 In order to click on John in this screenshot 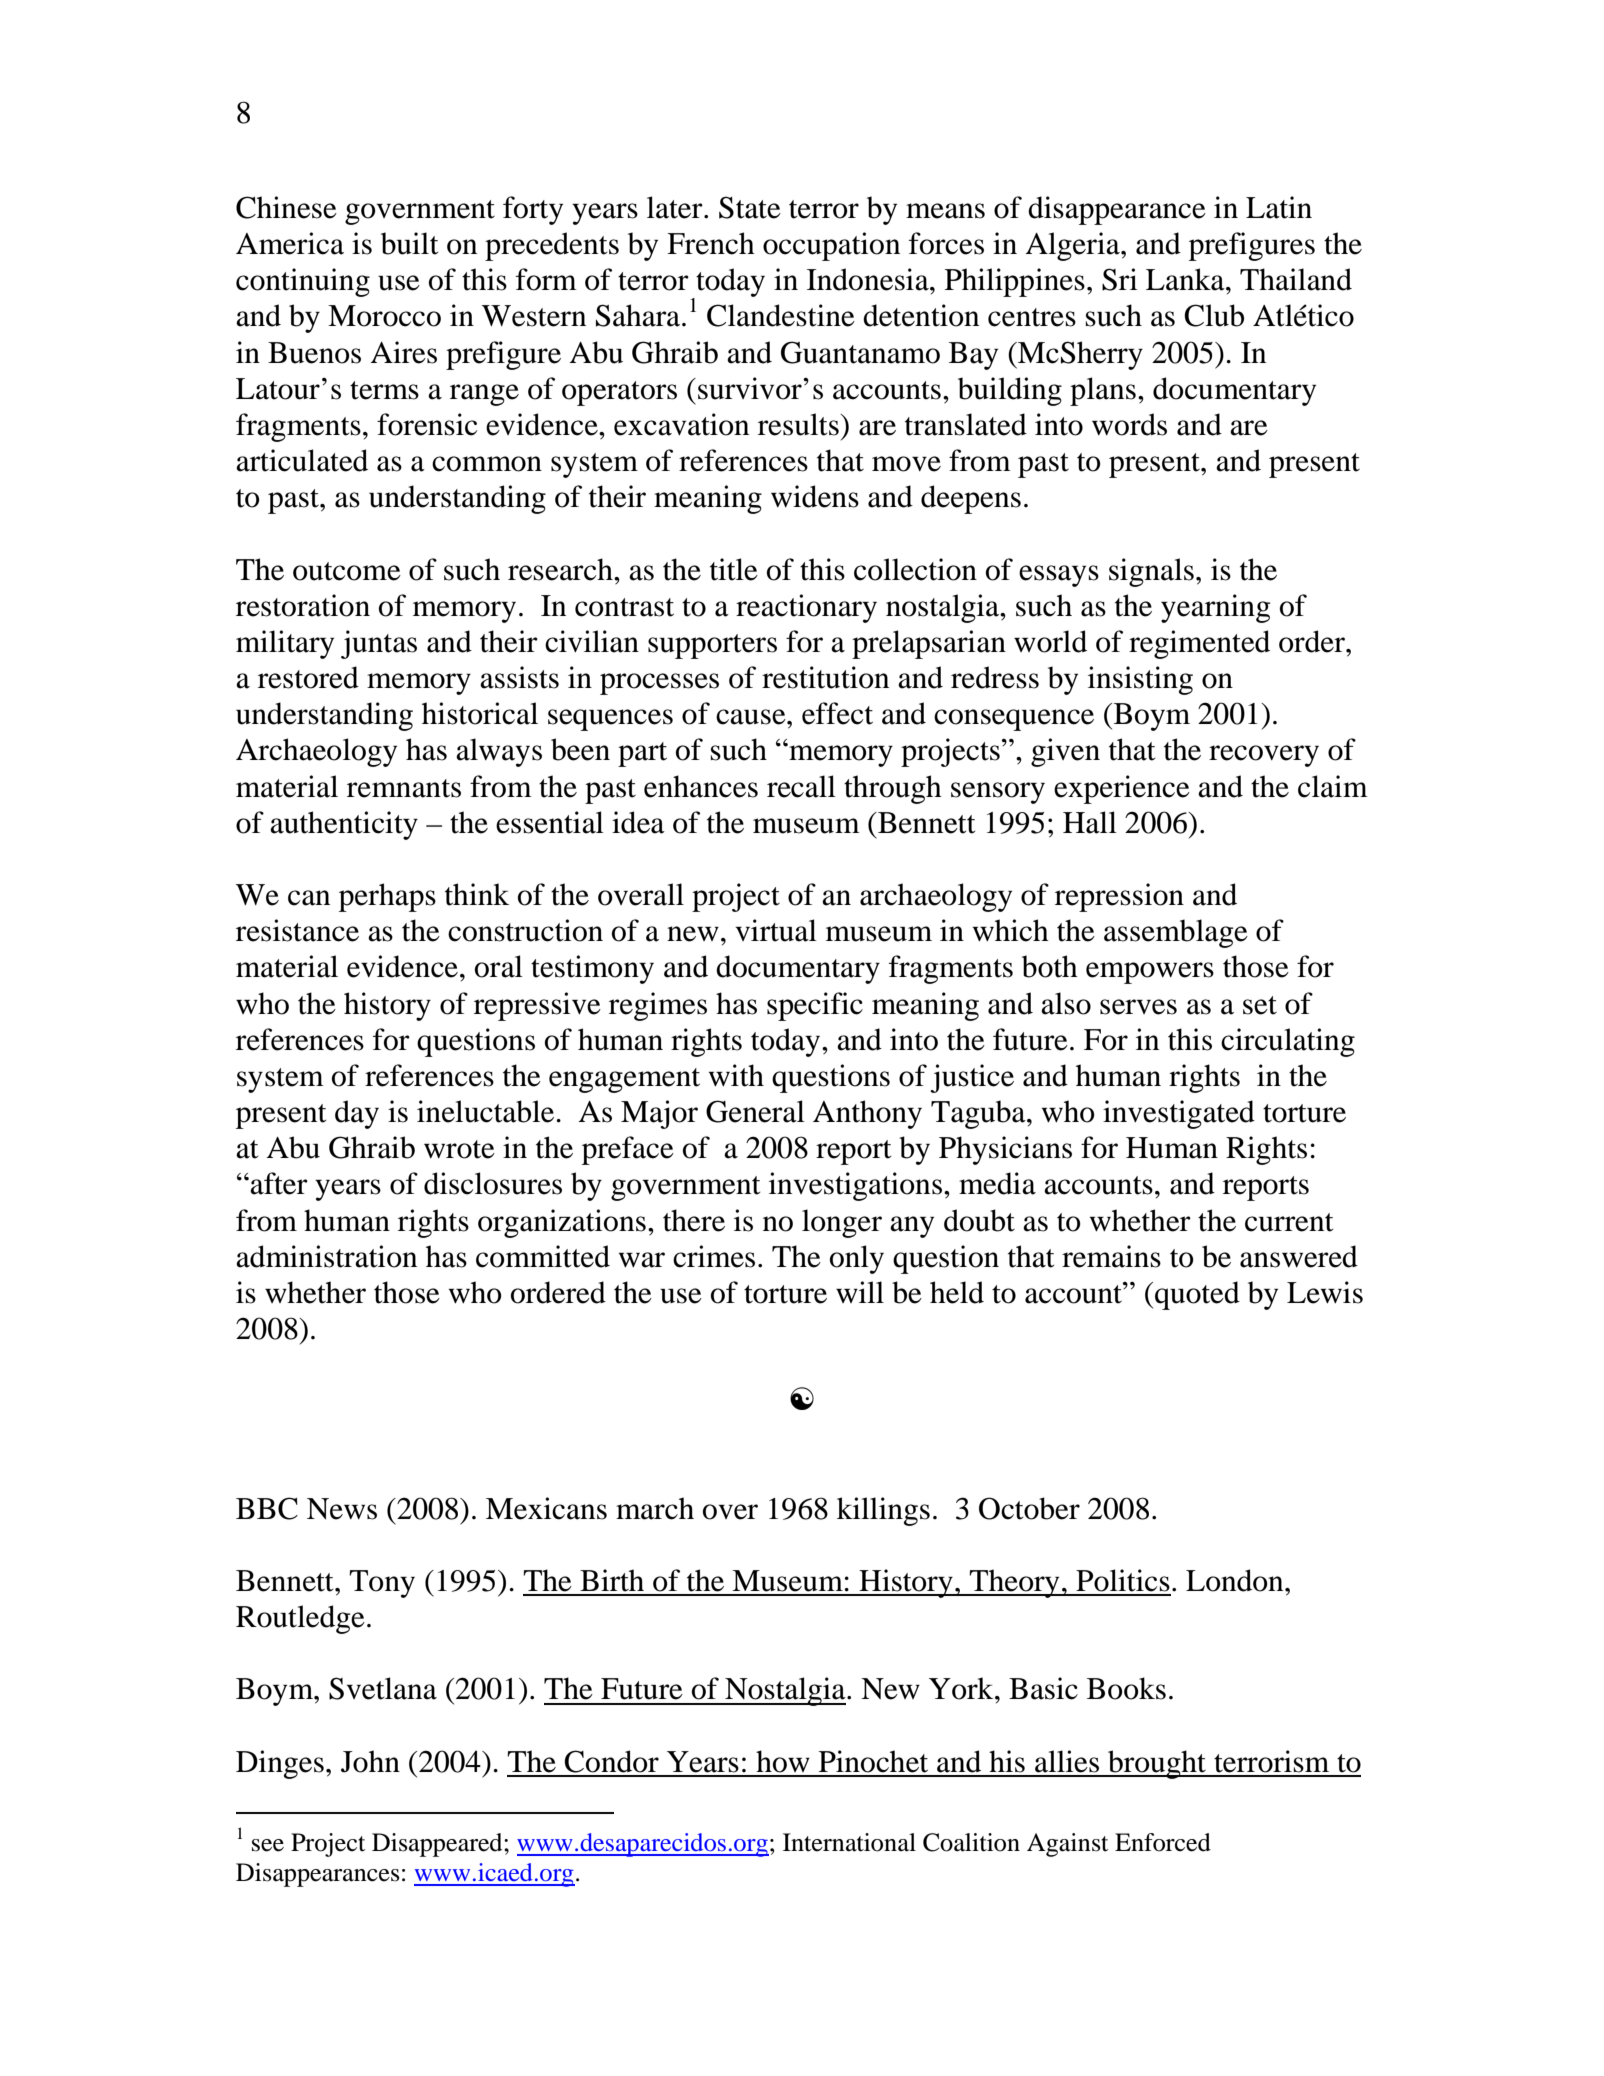, I will do `click(370, 1761)`.
